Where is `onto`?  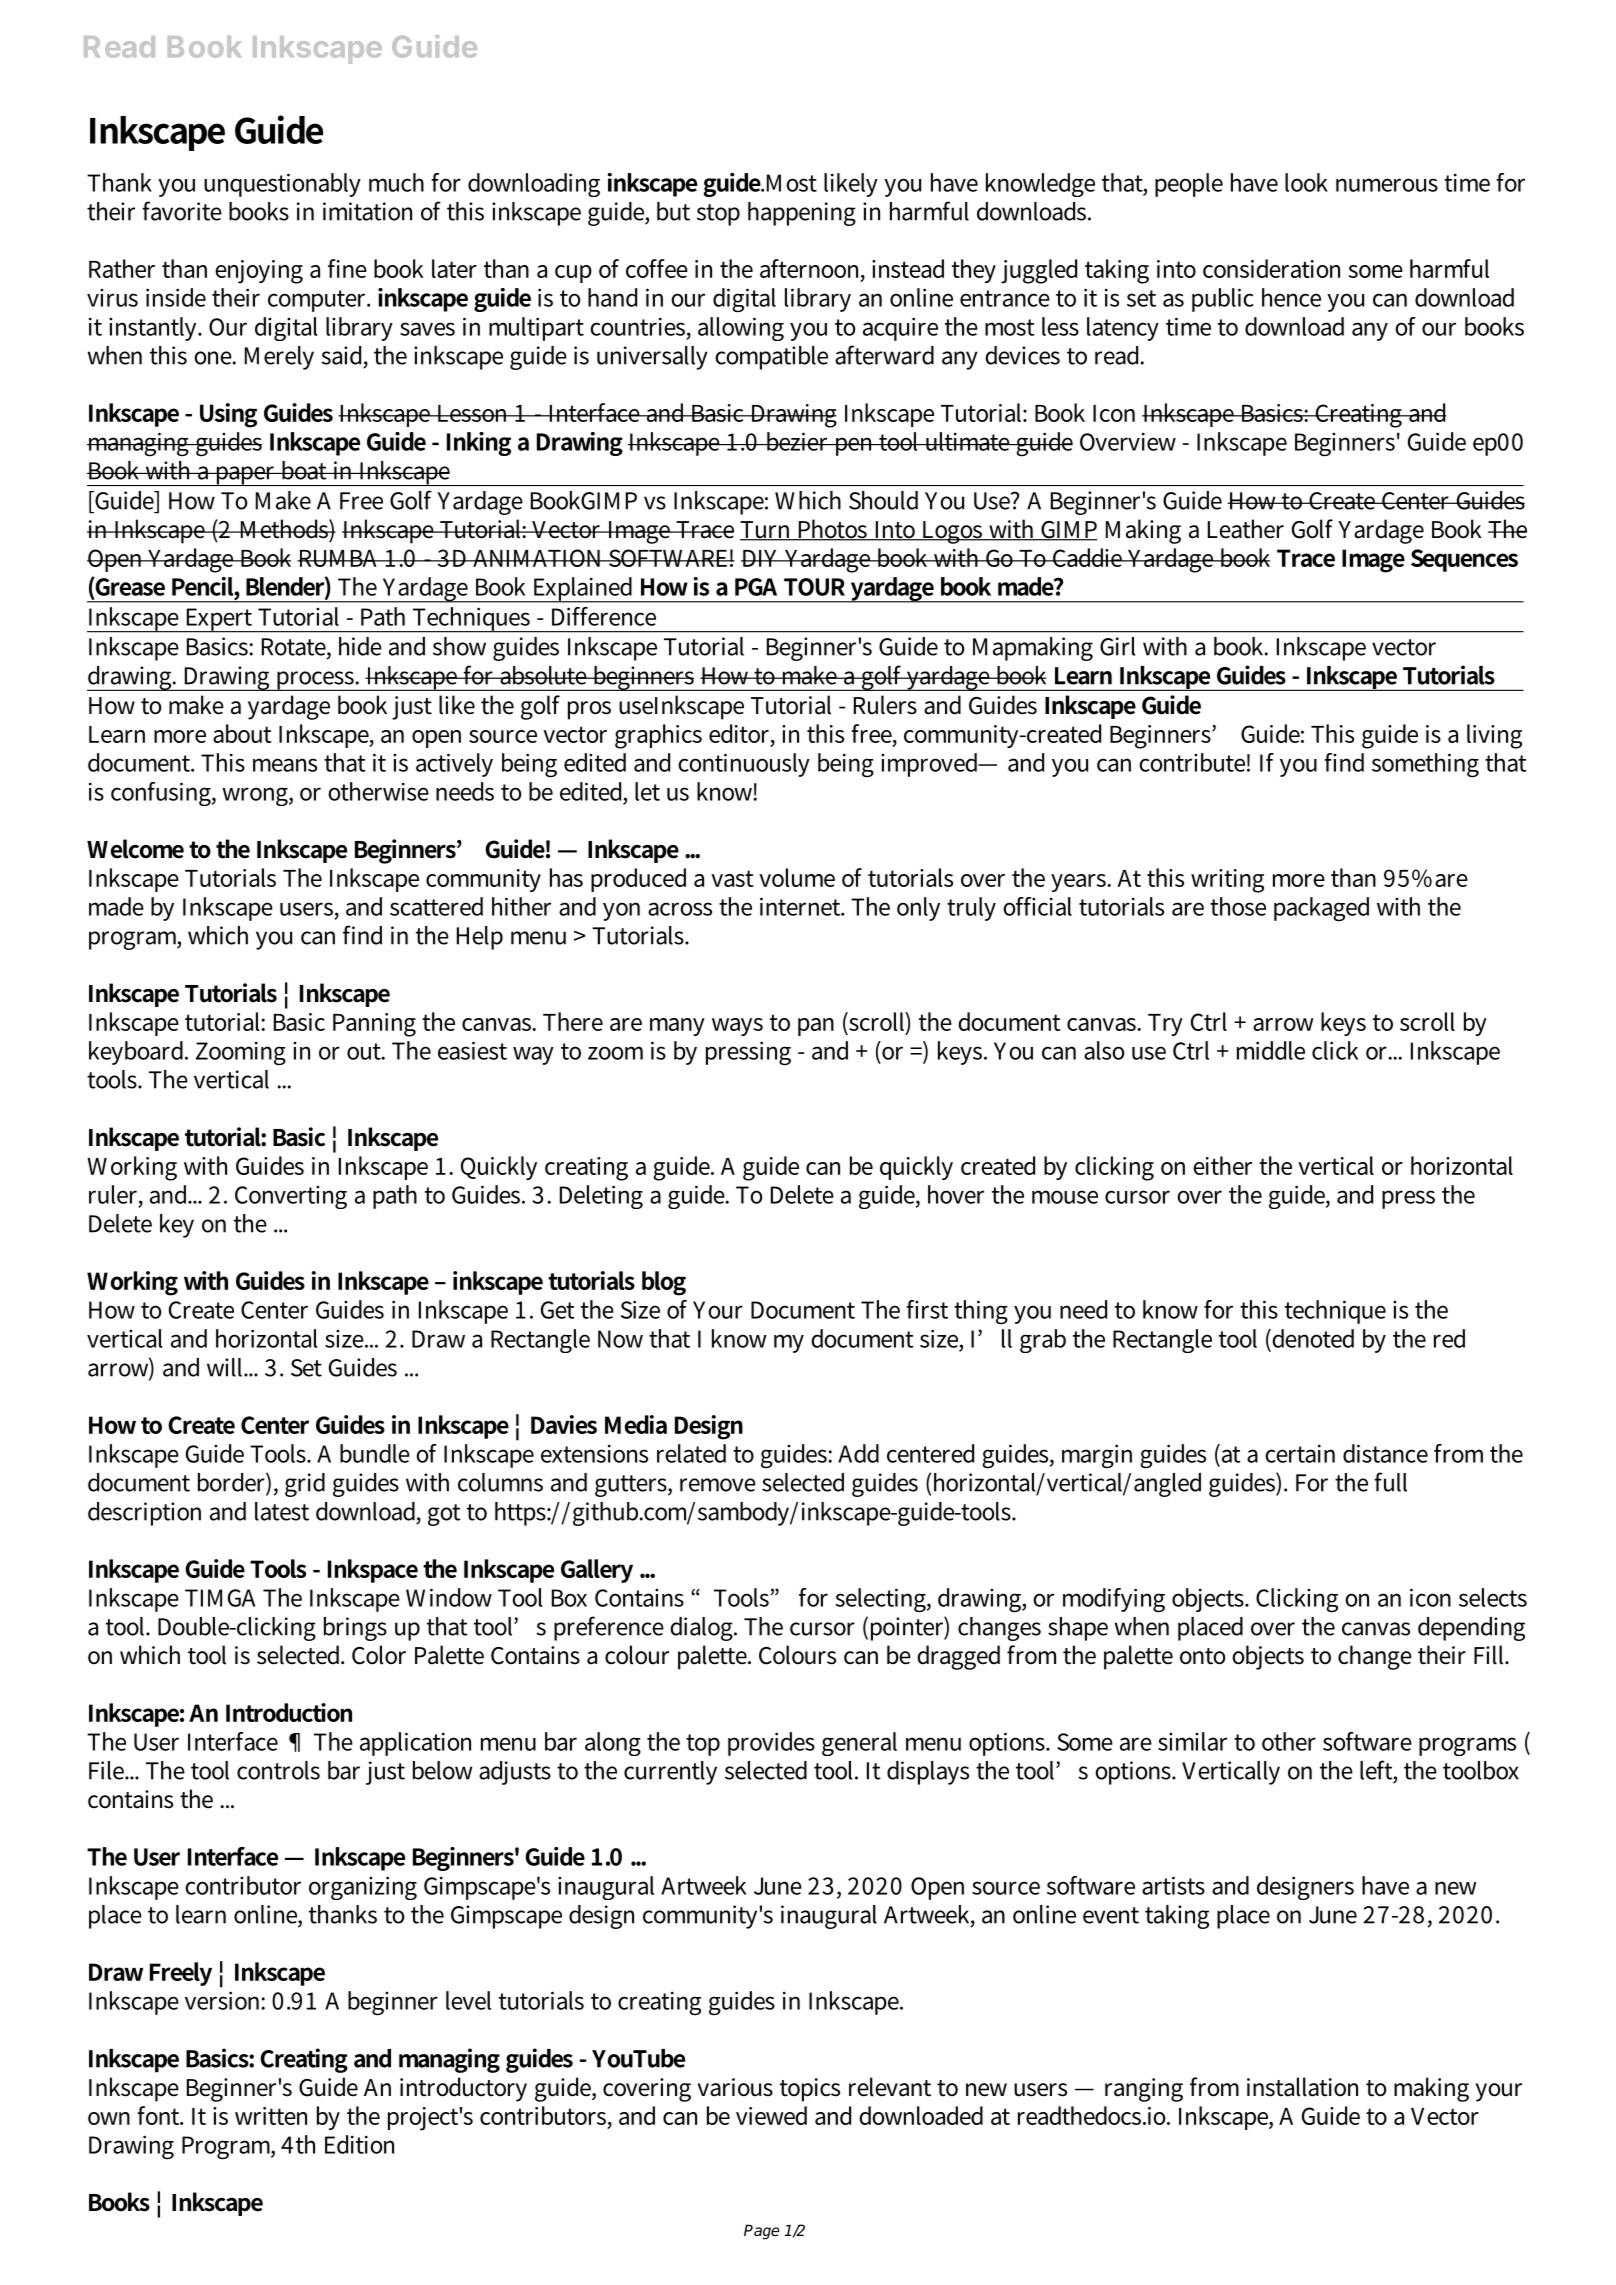
onto is located at coordinates (1203, 1656).
